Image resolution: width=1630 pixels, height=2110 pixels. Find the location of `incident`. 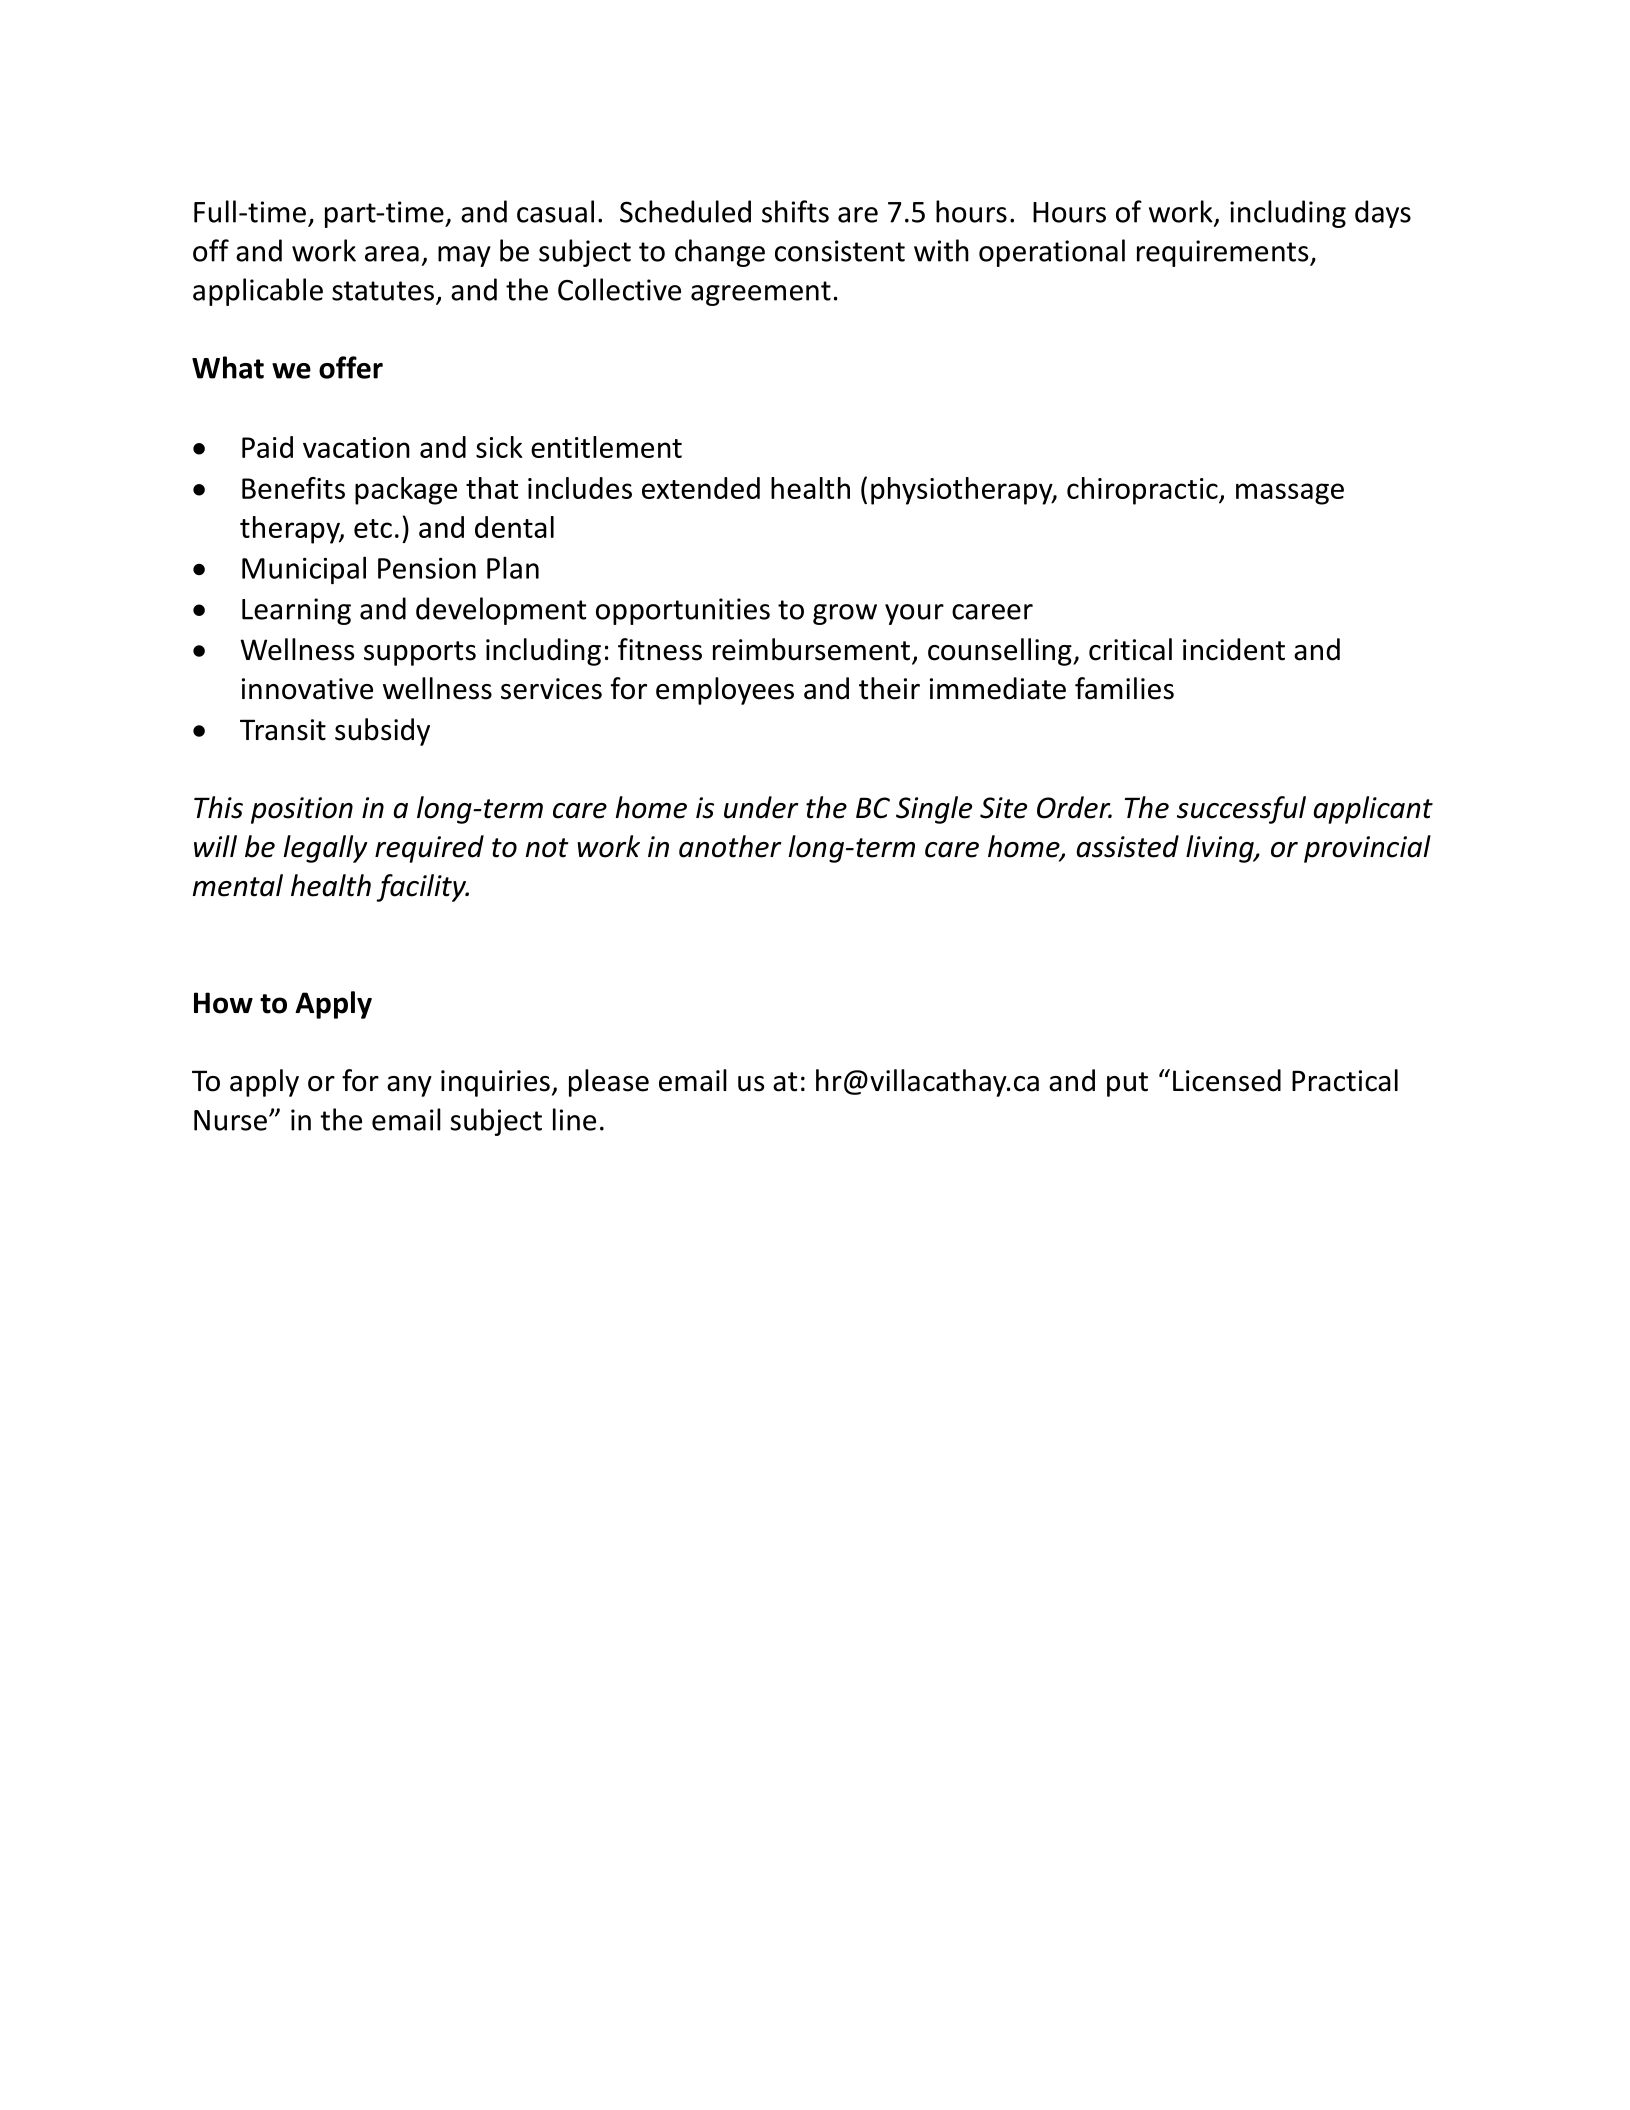

incident is located at coordinates (1234, 649).
